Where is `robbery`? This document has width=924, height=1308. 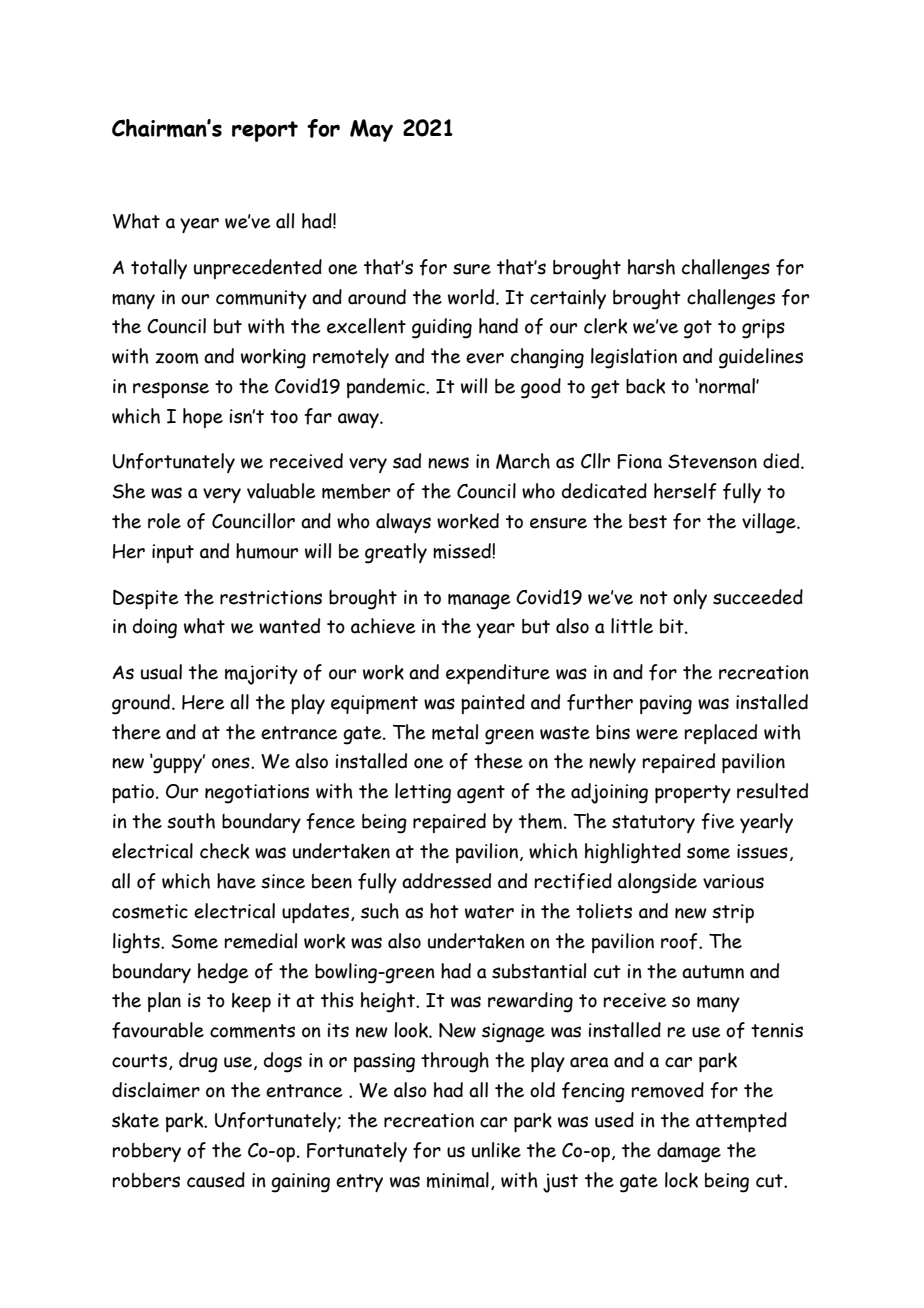 robbery is located at coordinates (146, 1152).
